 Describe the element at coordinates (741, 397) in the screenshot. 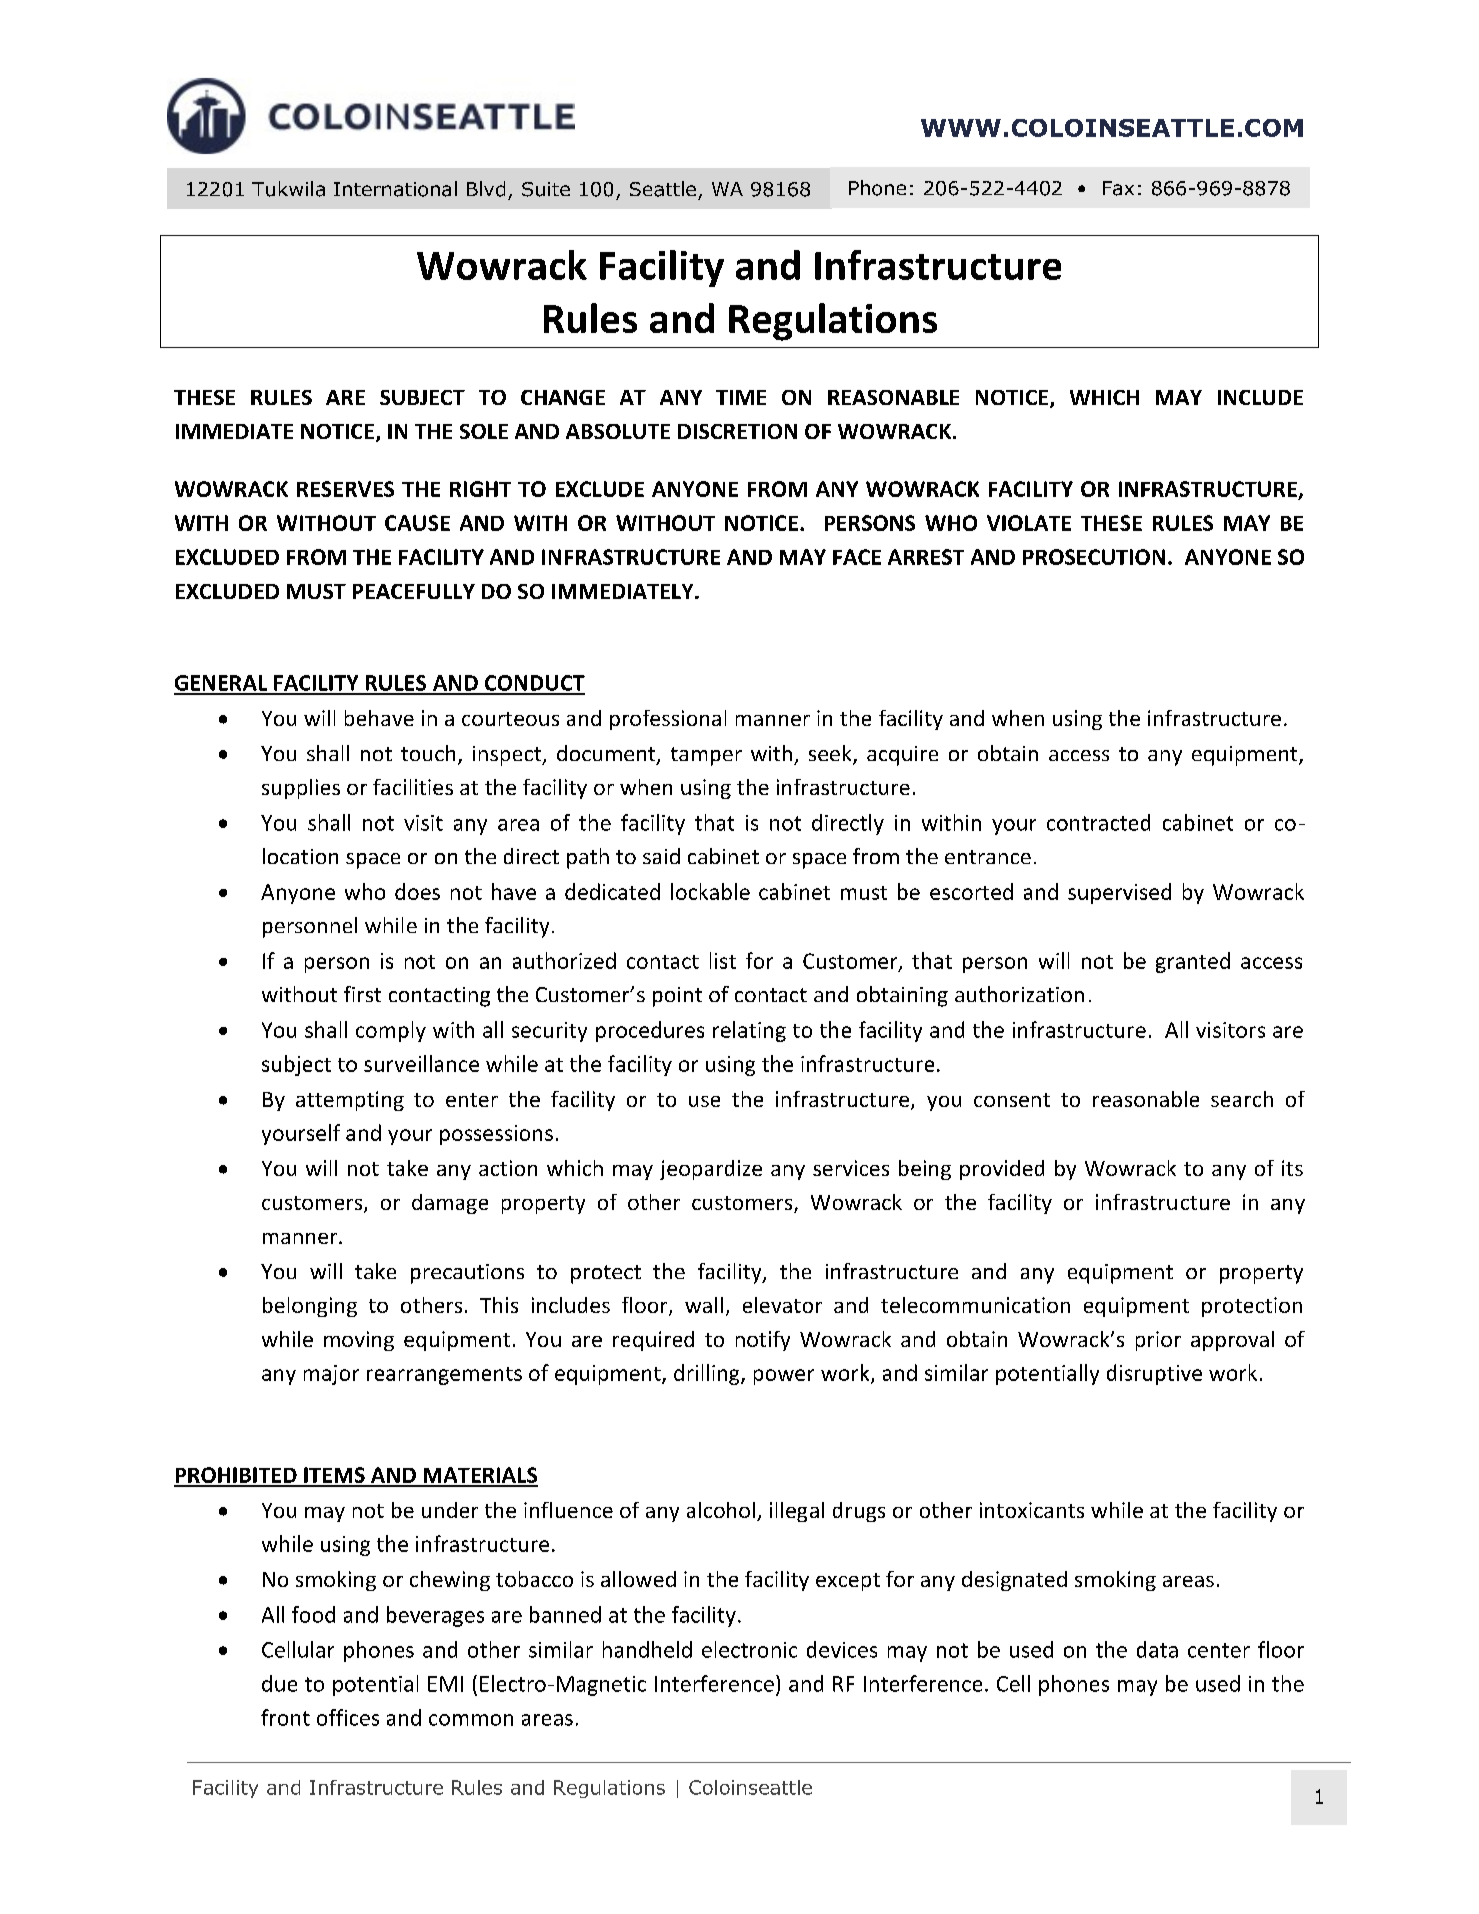

I see `TIME` at that location.
